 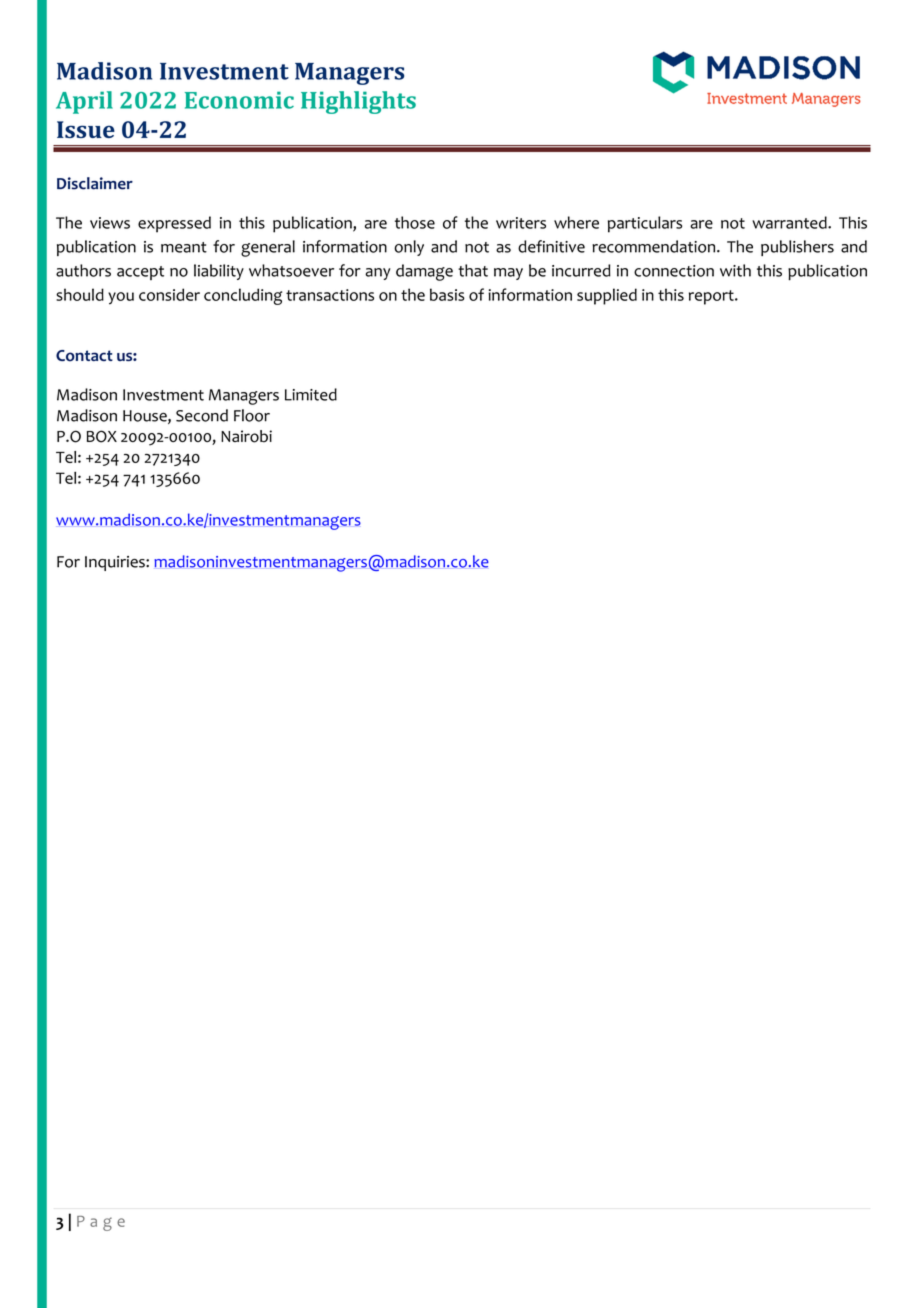 I want to click on basis, so click(x=447, y=294).
